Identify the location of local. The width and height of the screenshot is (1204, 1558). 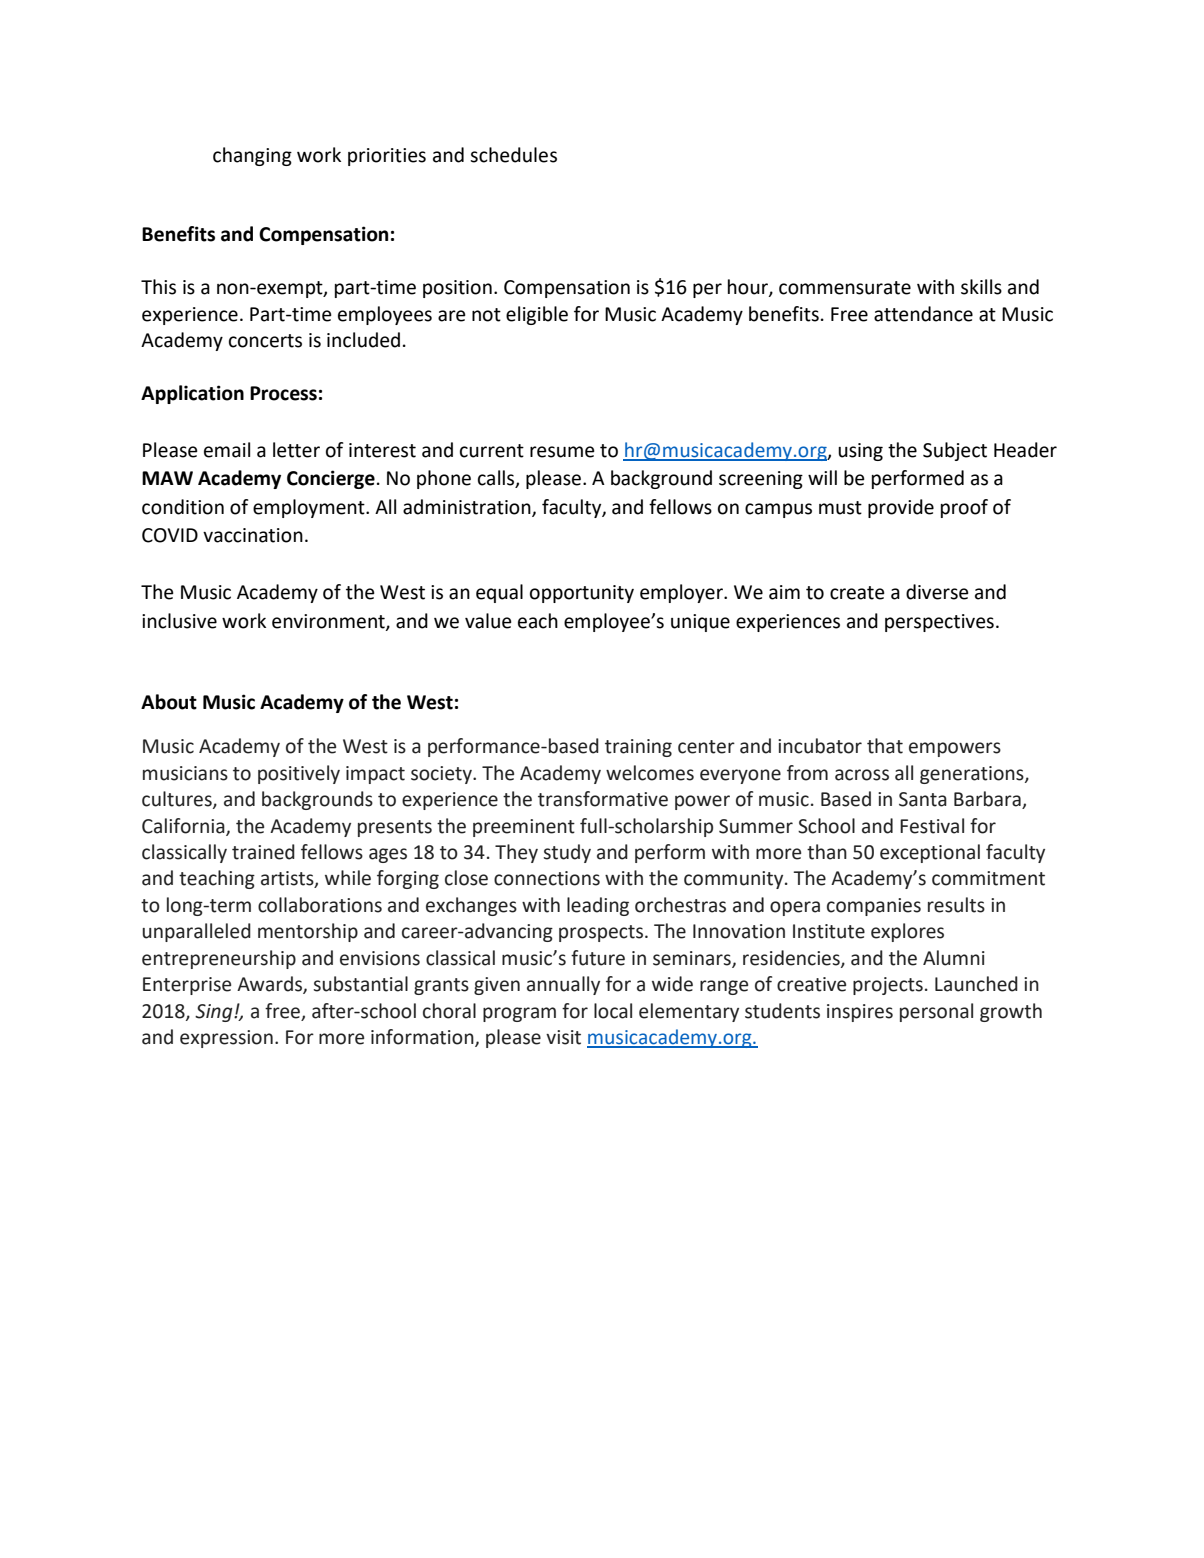
(613, 1011).
